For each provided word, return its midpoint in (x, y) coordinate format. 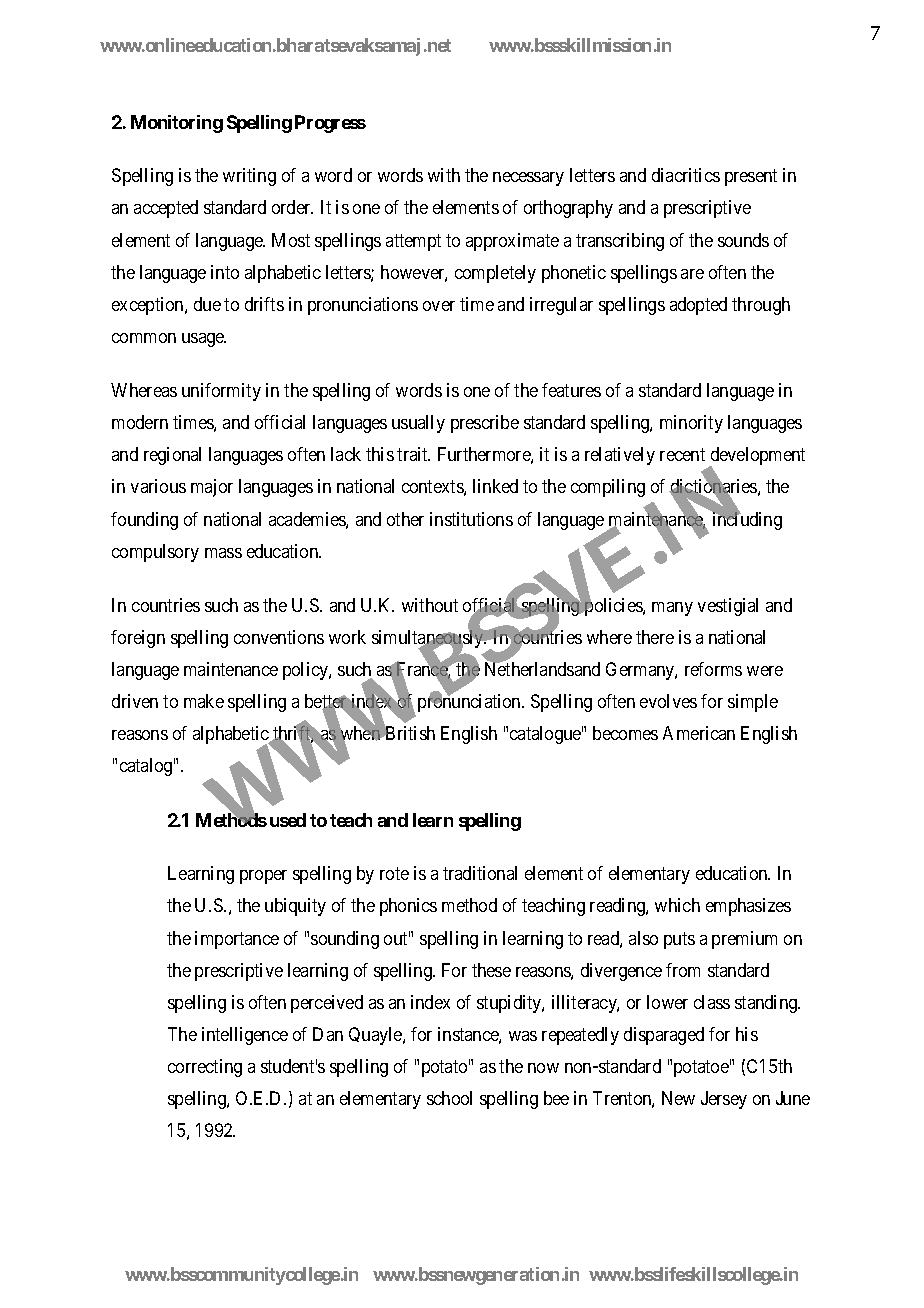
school (449, 1098)
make (204, 701)
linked (495, 486)
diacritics (686, 175)
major (212, 488)
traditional (480, 873)
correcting (205, 1068)
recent (682, 455)
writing (249, 177)
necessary (528, 179)
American (699, 733)
